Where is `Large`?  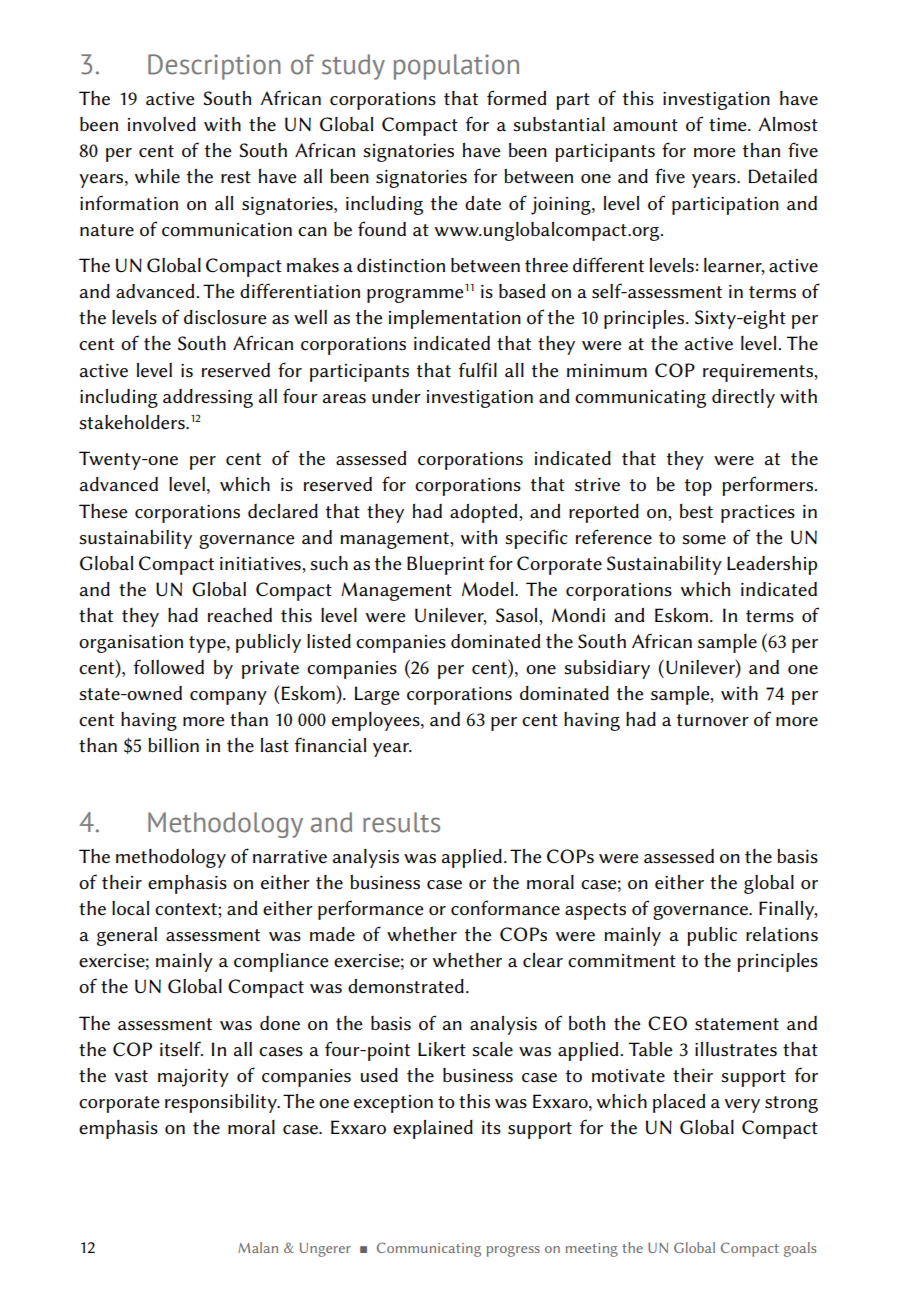 Large is located at coordinates (377, 695).
